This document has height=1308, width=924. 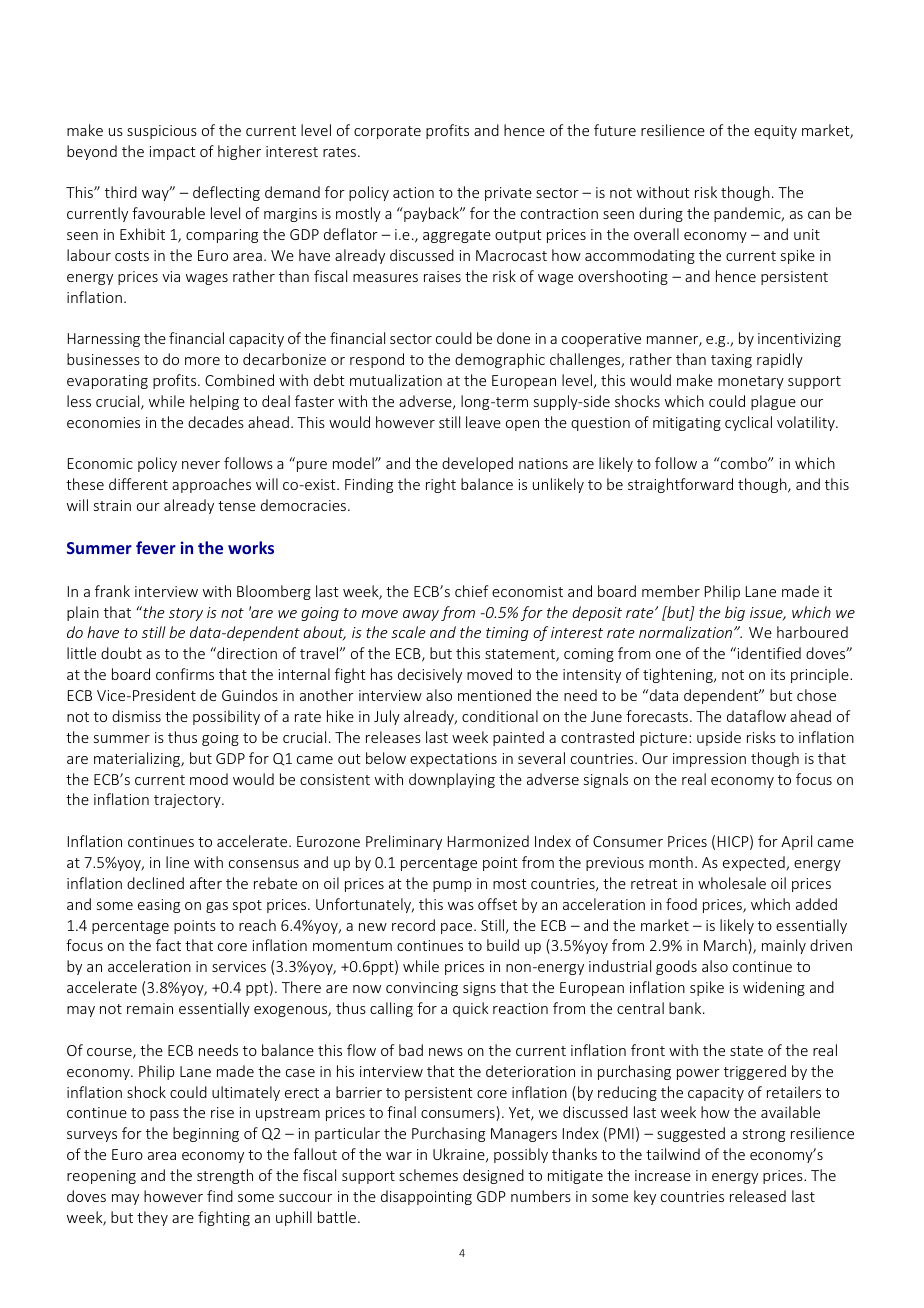 What do you see at coordinates (775, 132) in the document?
I see `equity` at bounding box center [775, 132].
